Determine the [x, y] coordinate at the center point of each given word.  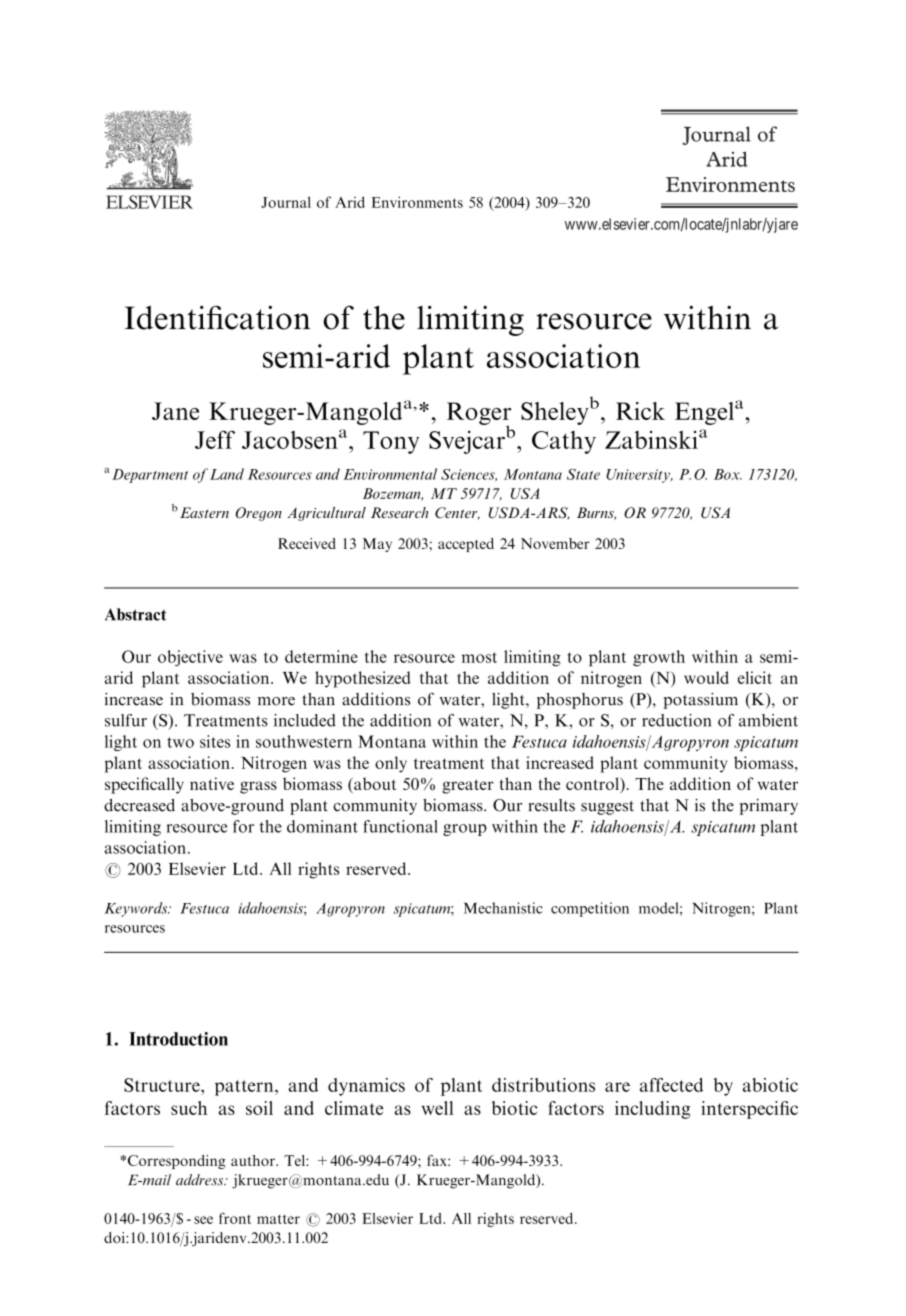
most [479, 657]
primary [769, 807]
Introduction [178, 1039]
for [243, 826]
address [201, 1180]
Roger [479, 414]
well [437, 1108]
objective [190, 658]
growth [659, 658]
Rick [640, 411]
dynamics [366, 1087]
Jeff [215, 439]
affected [671, 1085]
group [465, 830]
